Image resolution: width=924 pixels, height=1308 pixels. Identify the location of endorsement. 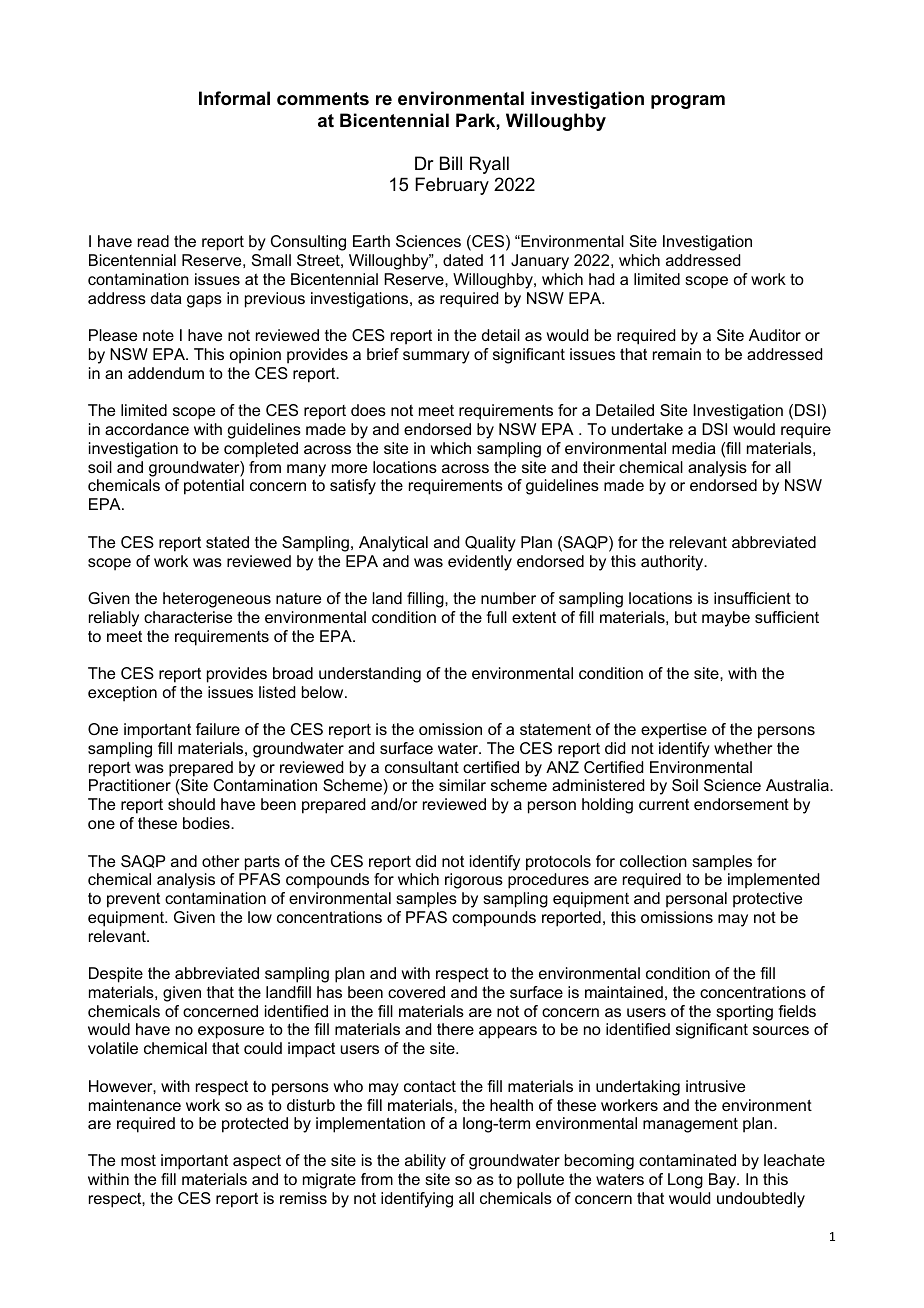
(741, 804).
